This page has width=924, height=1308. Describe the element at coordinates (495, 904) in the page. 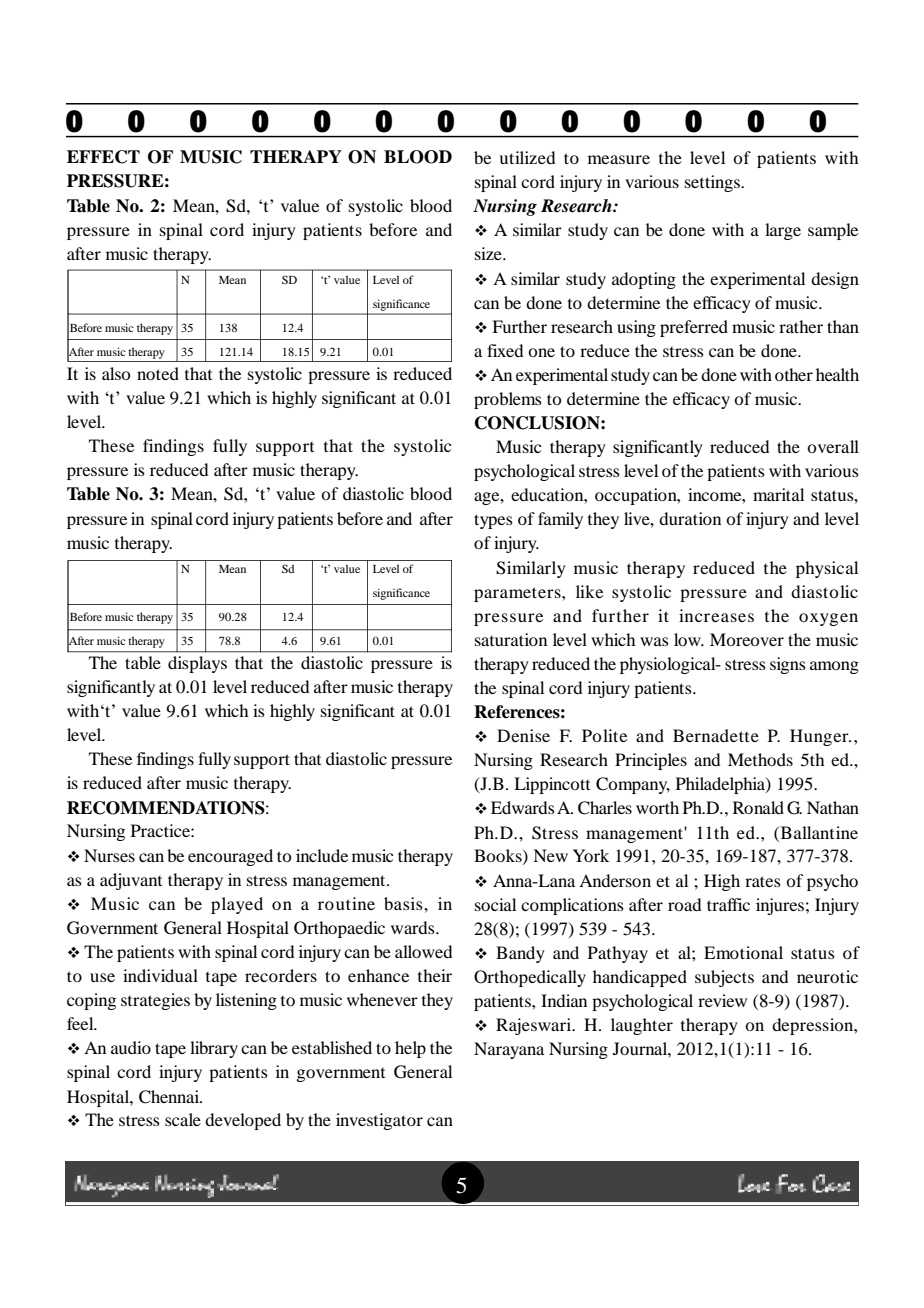

I see `social` at that location.
